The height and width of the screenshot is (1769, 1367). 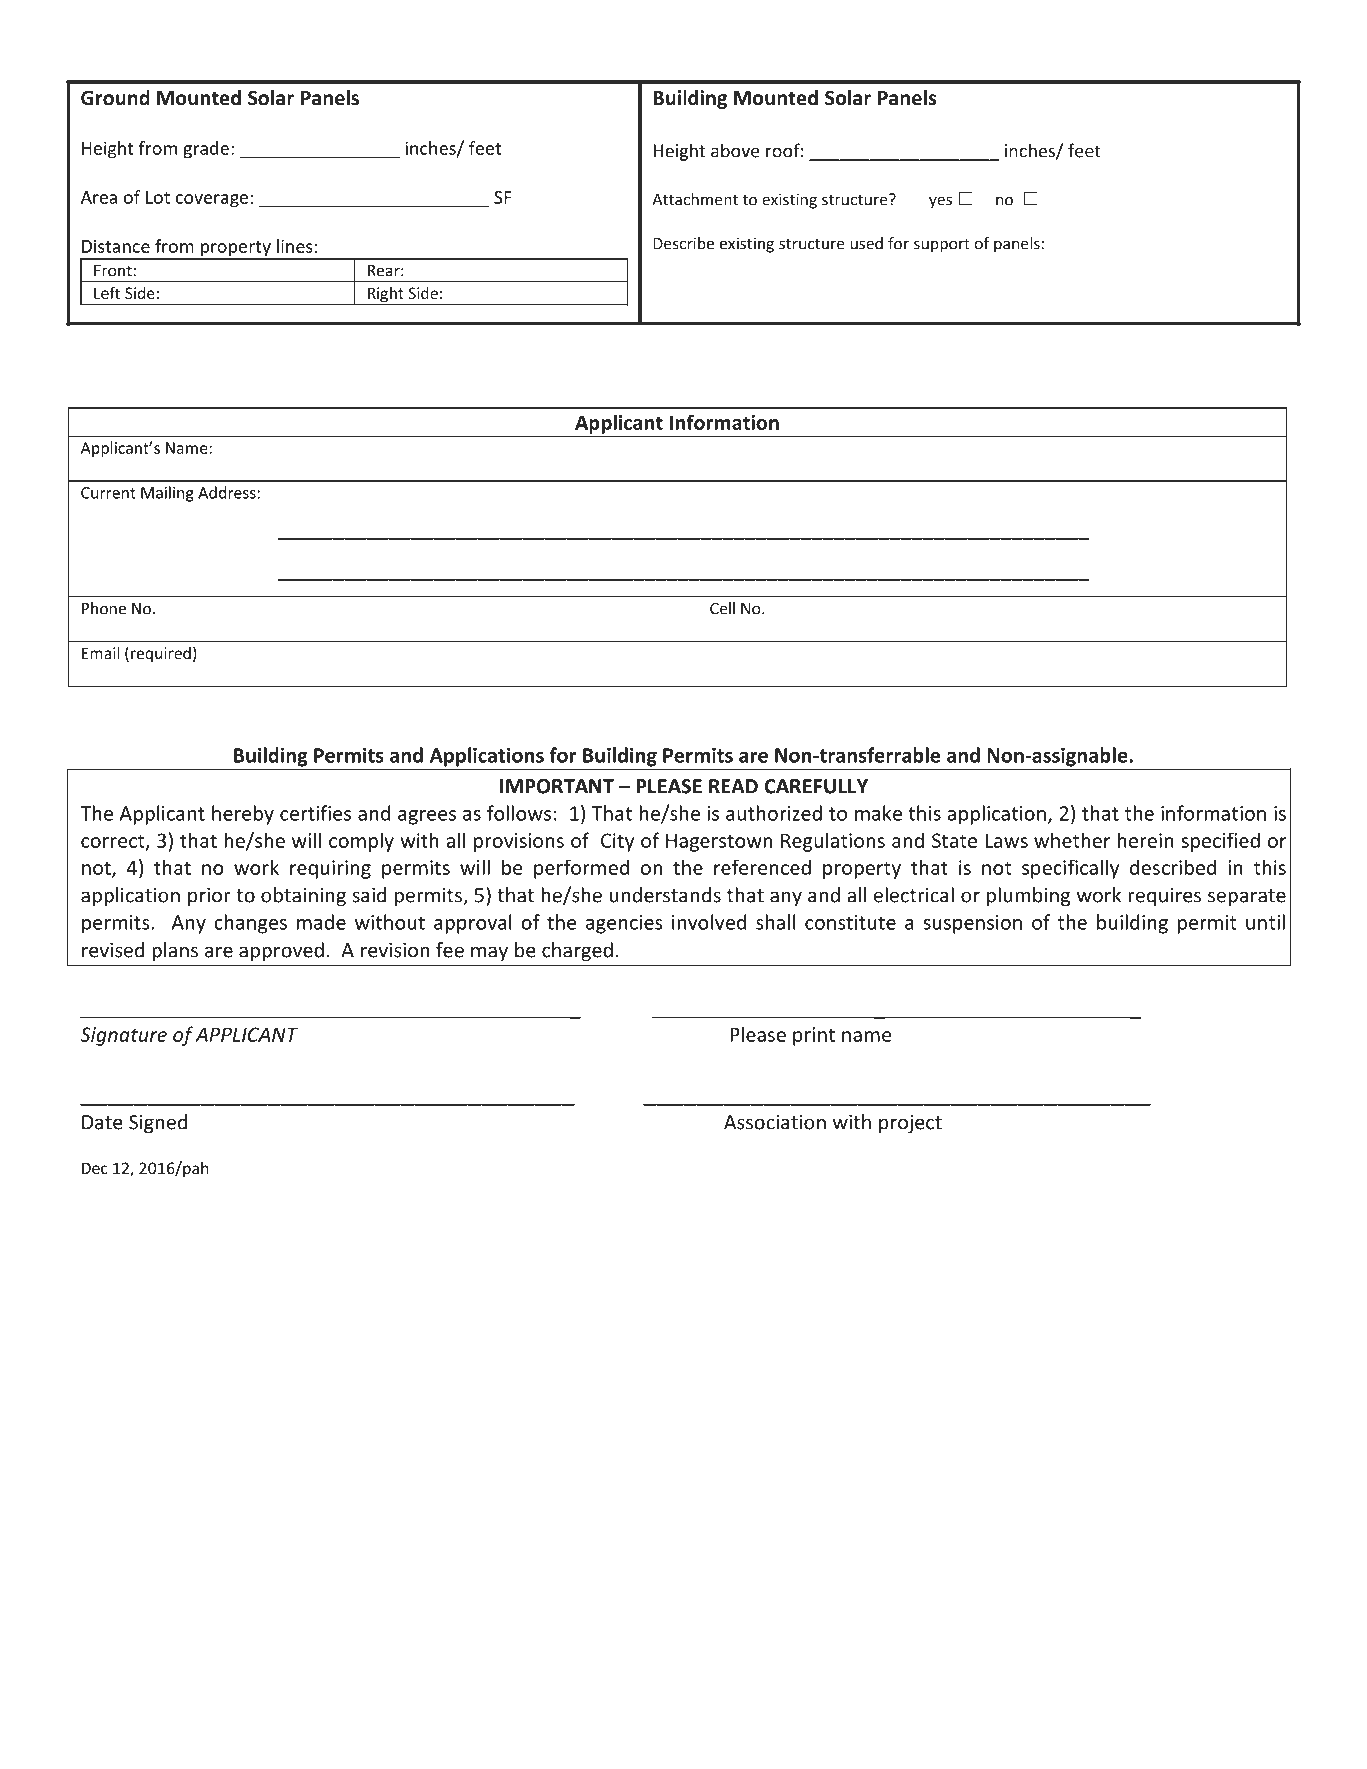 I want to click on yes, so click(x=940, y=202).
